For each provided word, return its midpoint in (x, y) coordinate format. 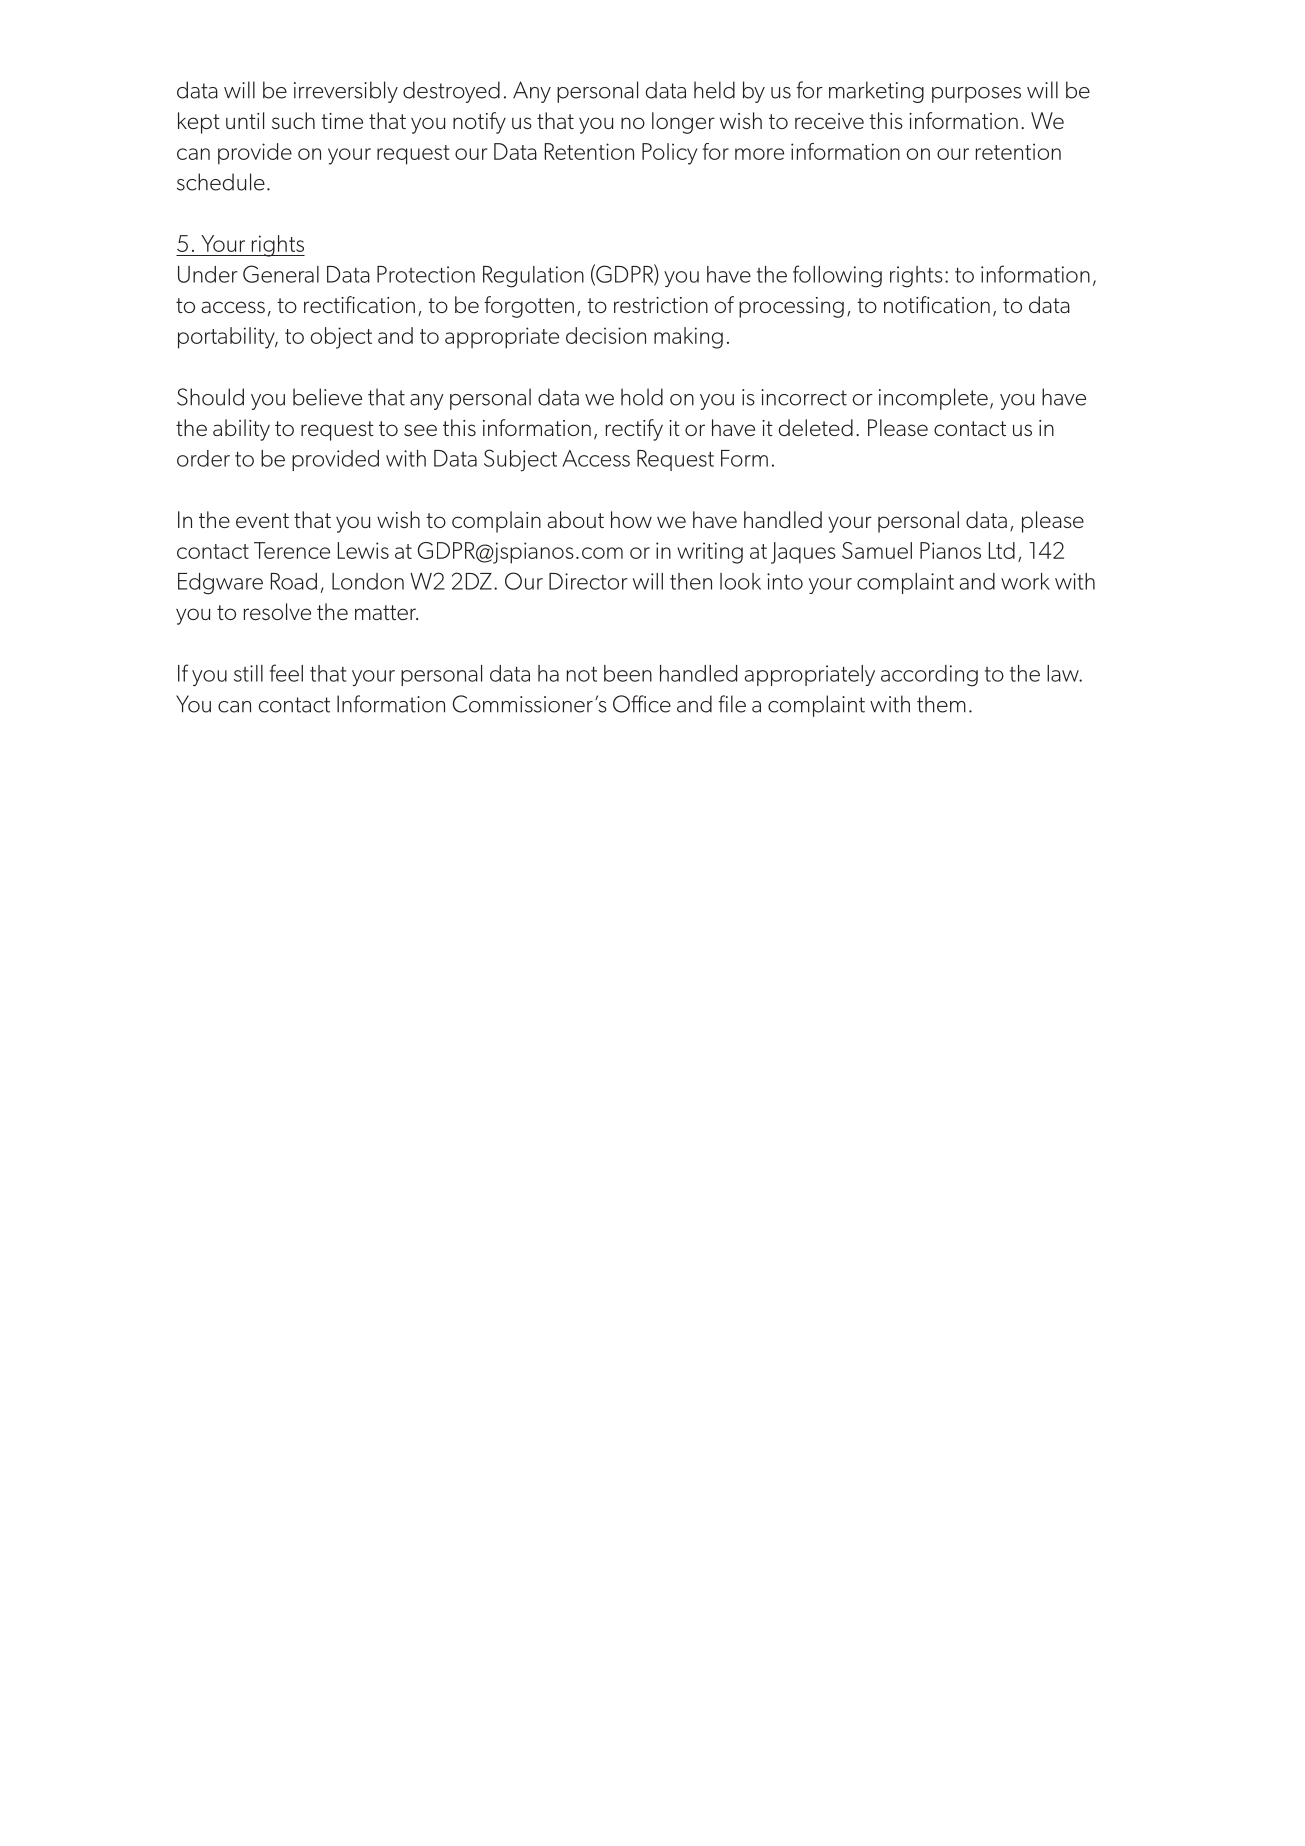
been (628, 673)
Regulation (533, 277)
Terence (292, 550)
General (281, 274)
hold (642, 397)
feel (286, 673)
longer (683, 123)
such (293, 120)
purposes (976, 95)
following (837, 276)
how (631, 519)
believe (327, 397)
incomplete (933, 399)
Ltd (1002, 550)
